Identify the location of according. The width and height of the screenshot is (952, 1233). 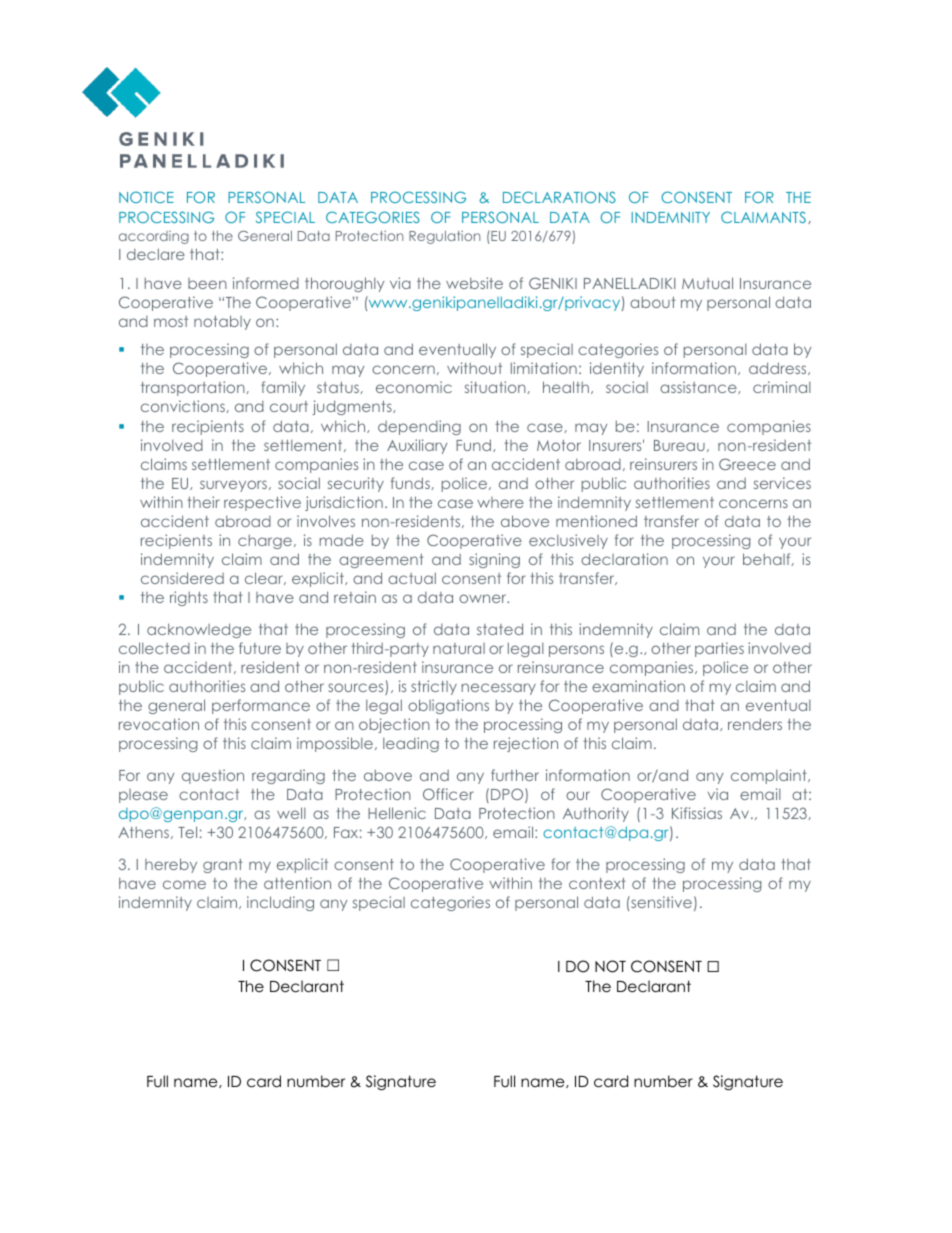
(154, 237).
